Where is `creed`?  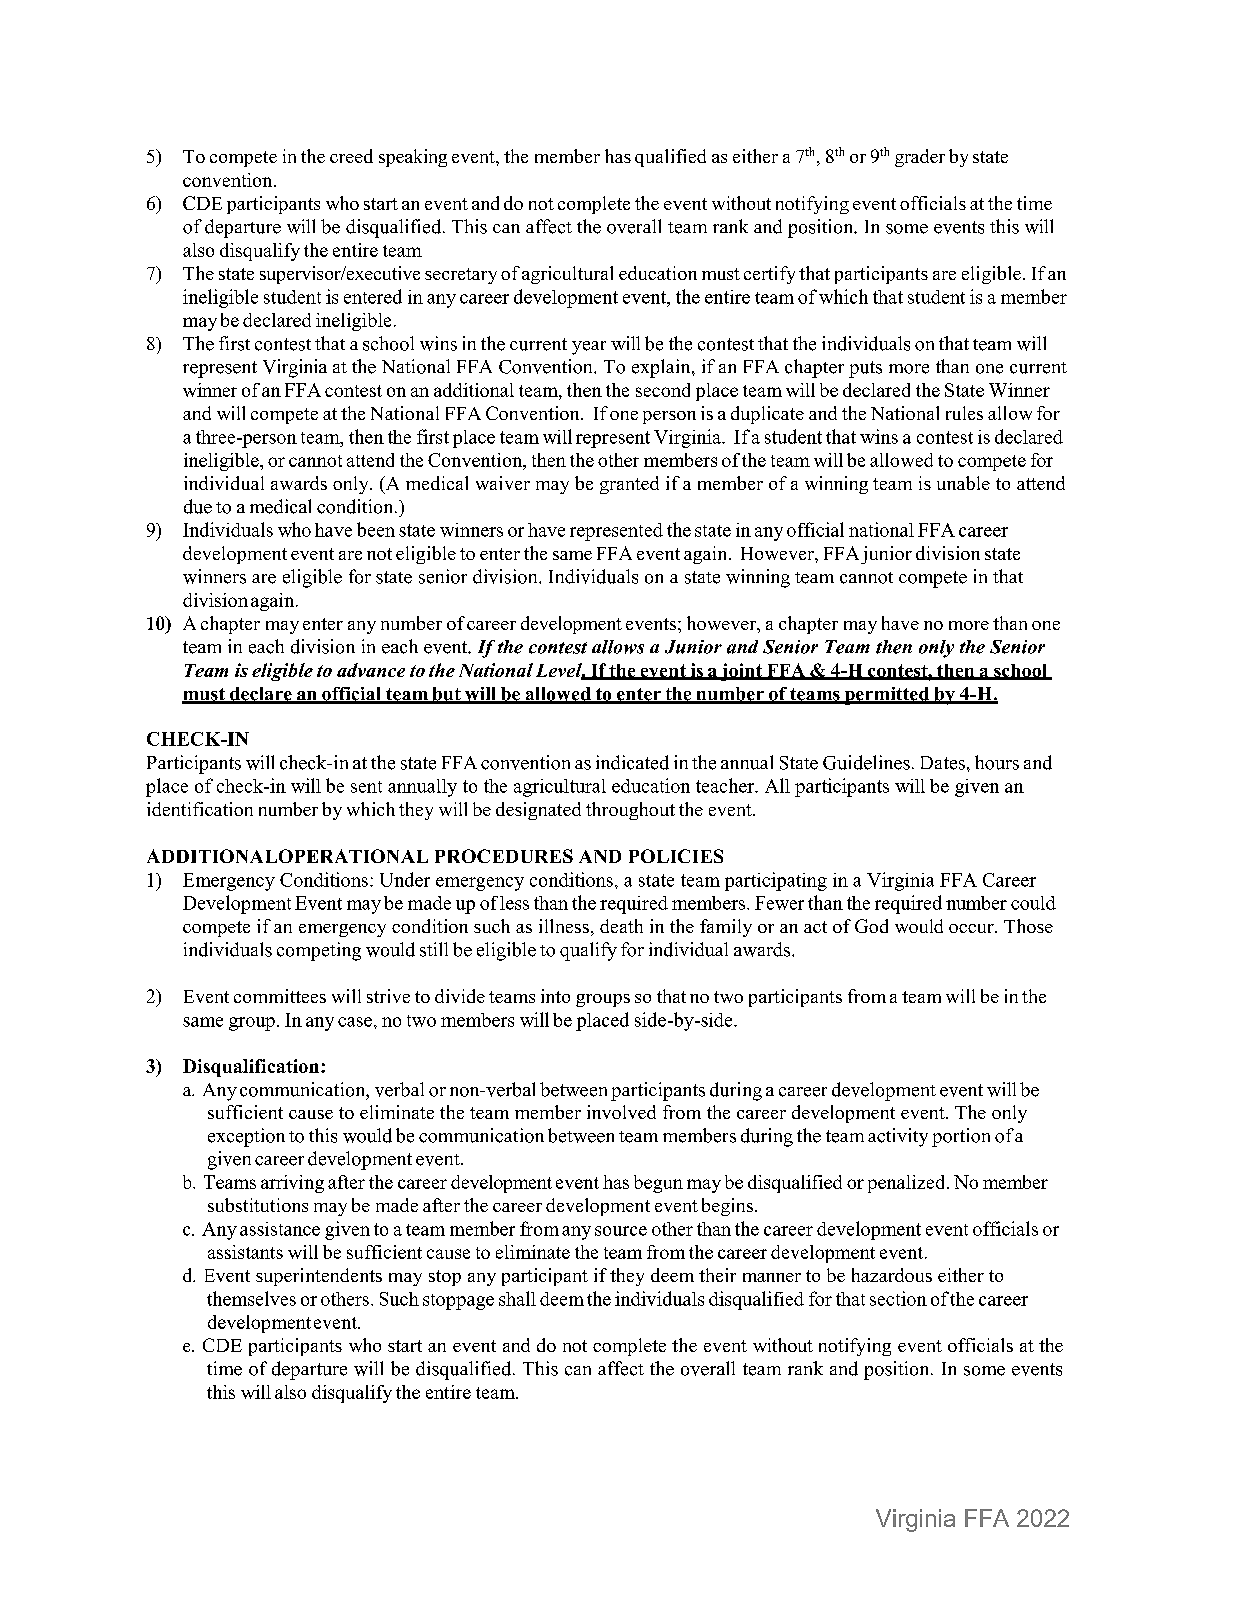 creed is located at coordinates (351, 156).
